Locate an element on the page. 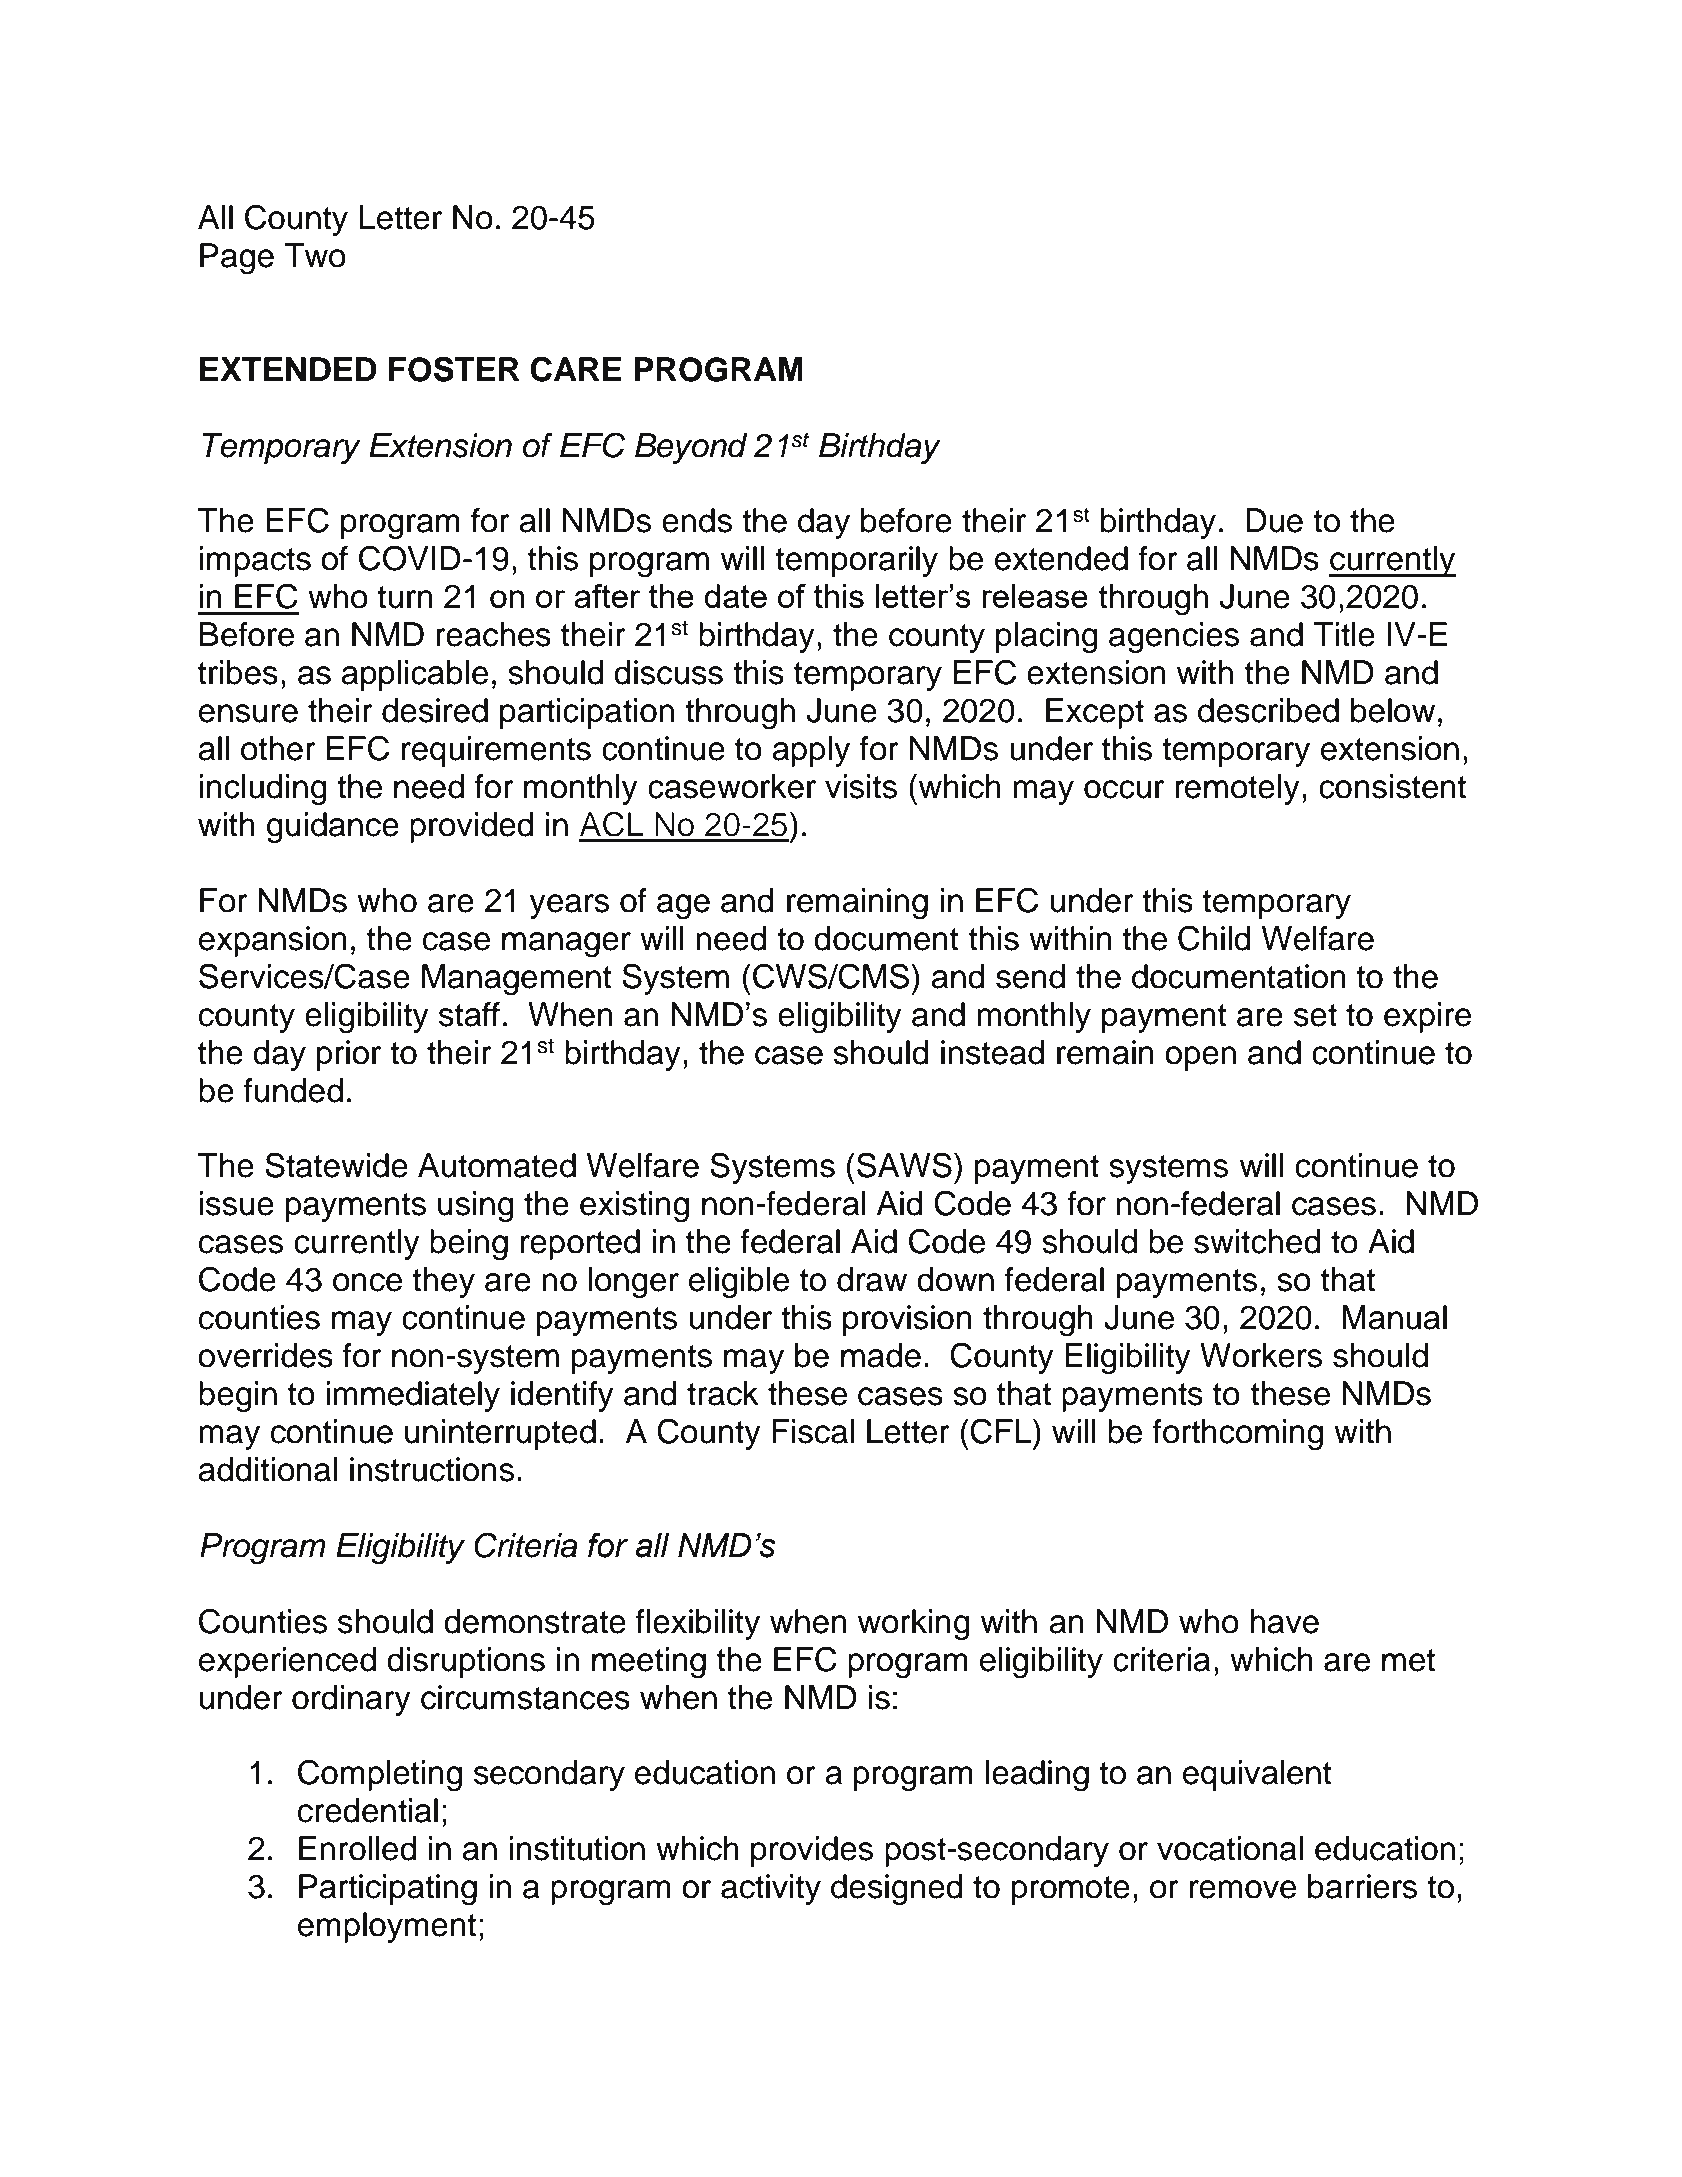  Participating is located at coordinates (388, 1890).
